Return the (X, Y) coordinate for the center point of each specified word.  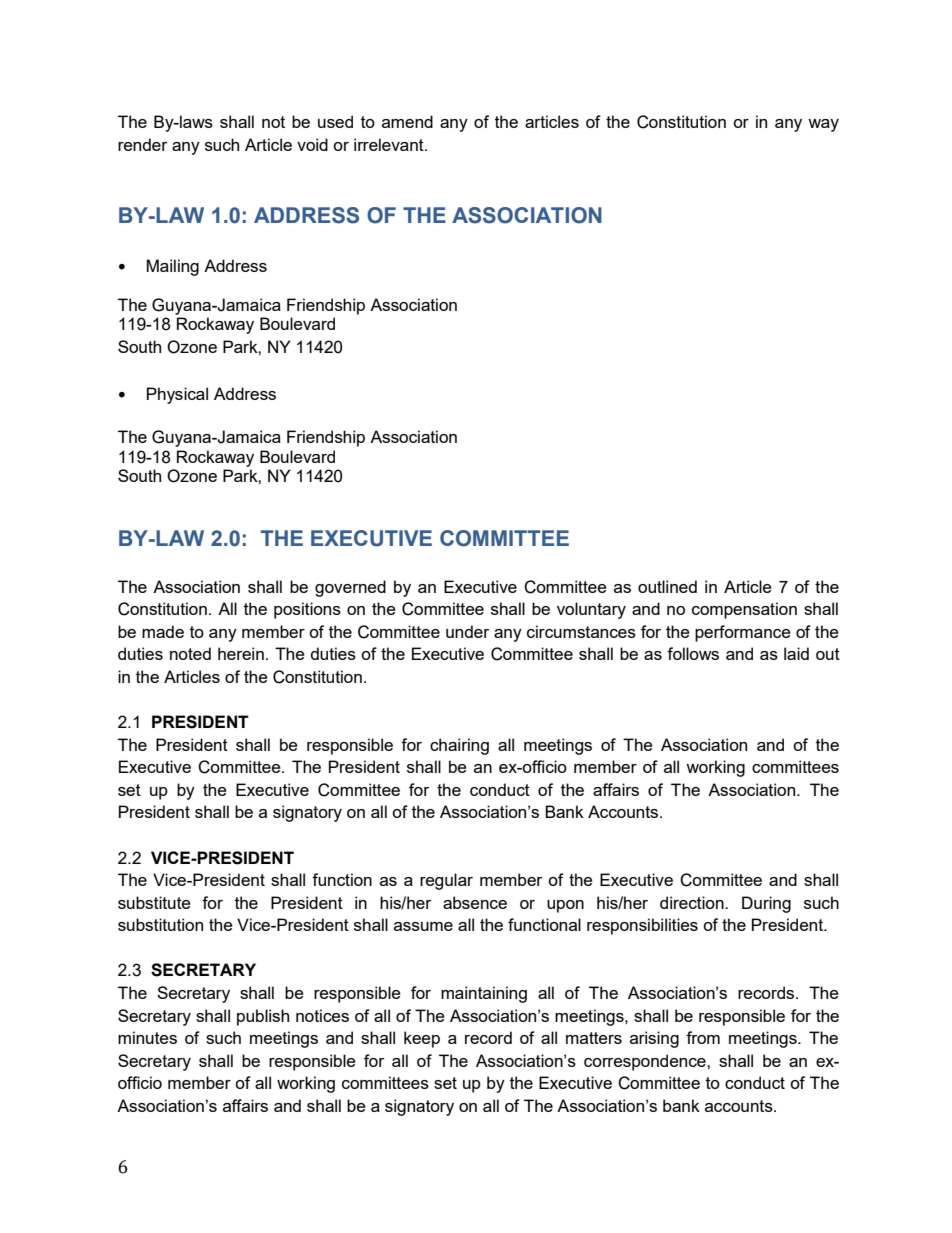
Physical (177, 395)
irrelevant (390, 144)
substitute (154, 902)
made (163, 631)
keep (422, 1039)
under (468, 631)
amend (407, 121)
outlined (667, 586)
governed (350, 588)
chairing (459, 746)
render (143, 144)
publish (263, 1017)
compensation (744, 610)
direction (693, 902)
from (703, 1037)
